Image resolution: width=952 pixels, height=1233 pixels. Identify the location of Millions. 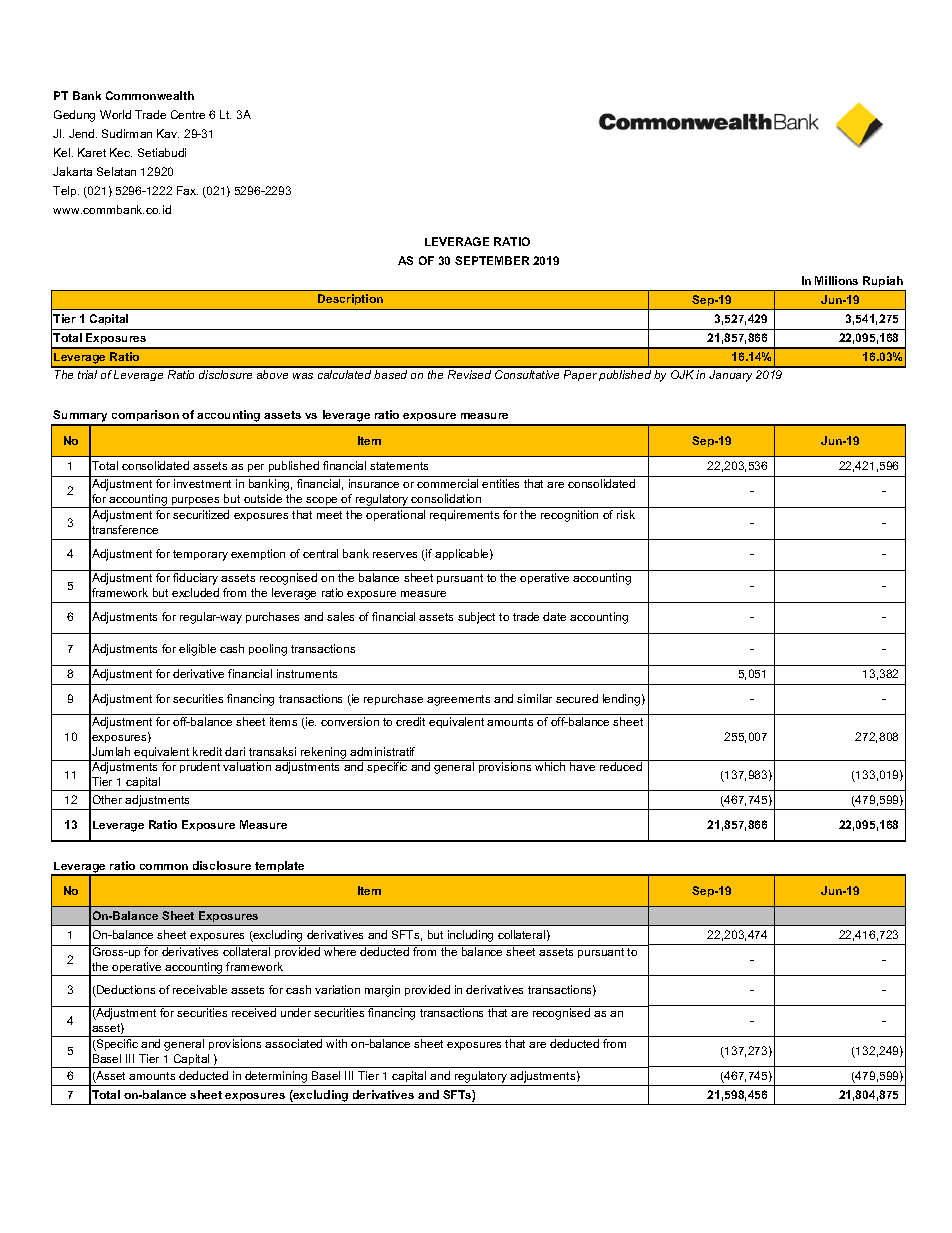
(836, 280).
